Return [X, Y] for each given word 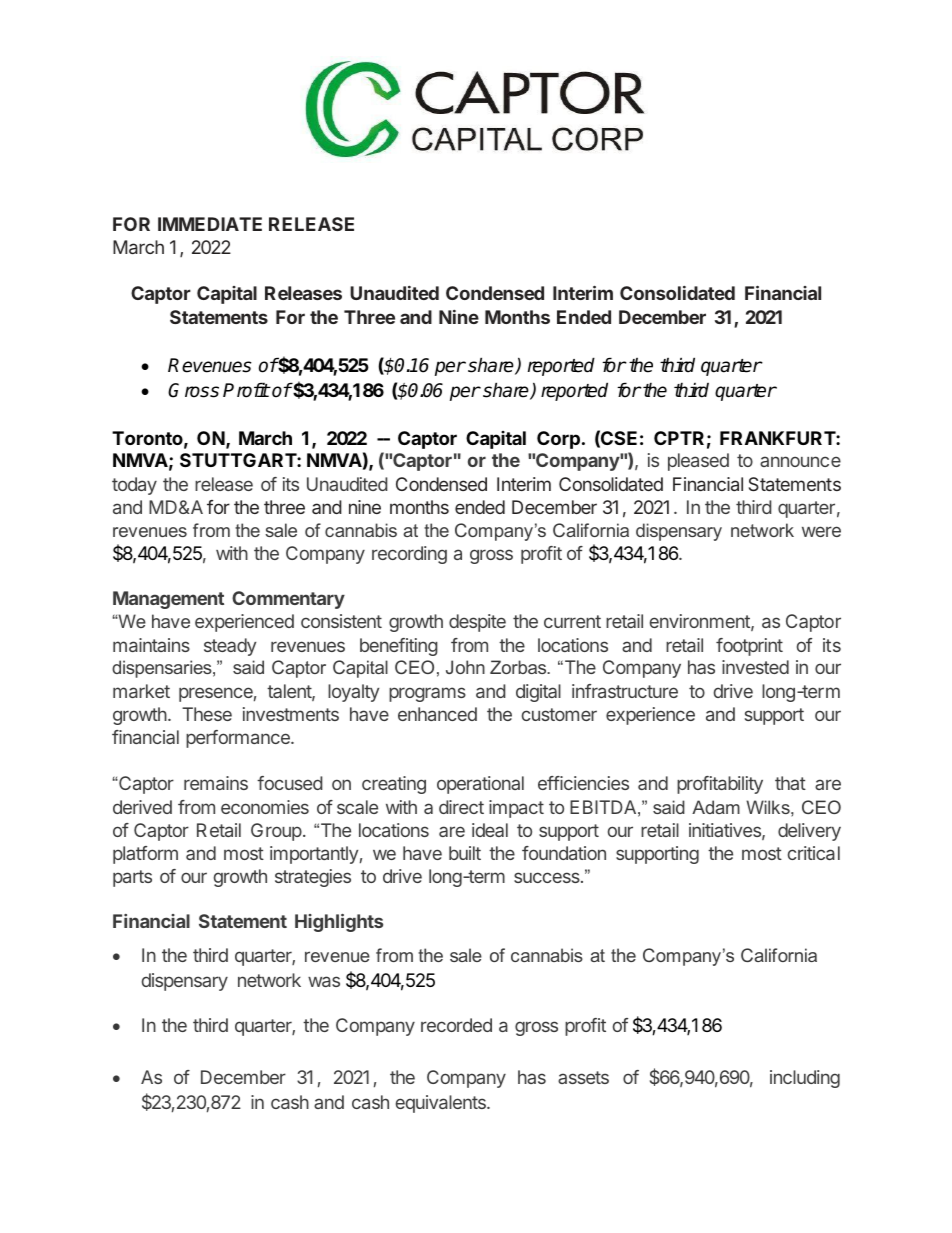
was [324, 981]
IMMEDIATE [210, 224]
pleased [698, 462]
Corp [558, 440]
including [805, 1079]
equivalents [442, 1104]
